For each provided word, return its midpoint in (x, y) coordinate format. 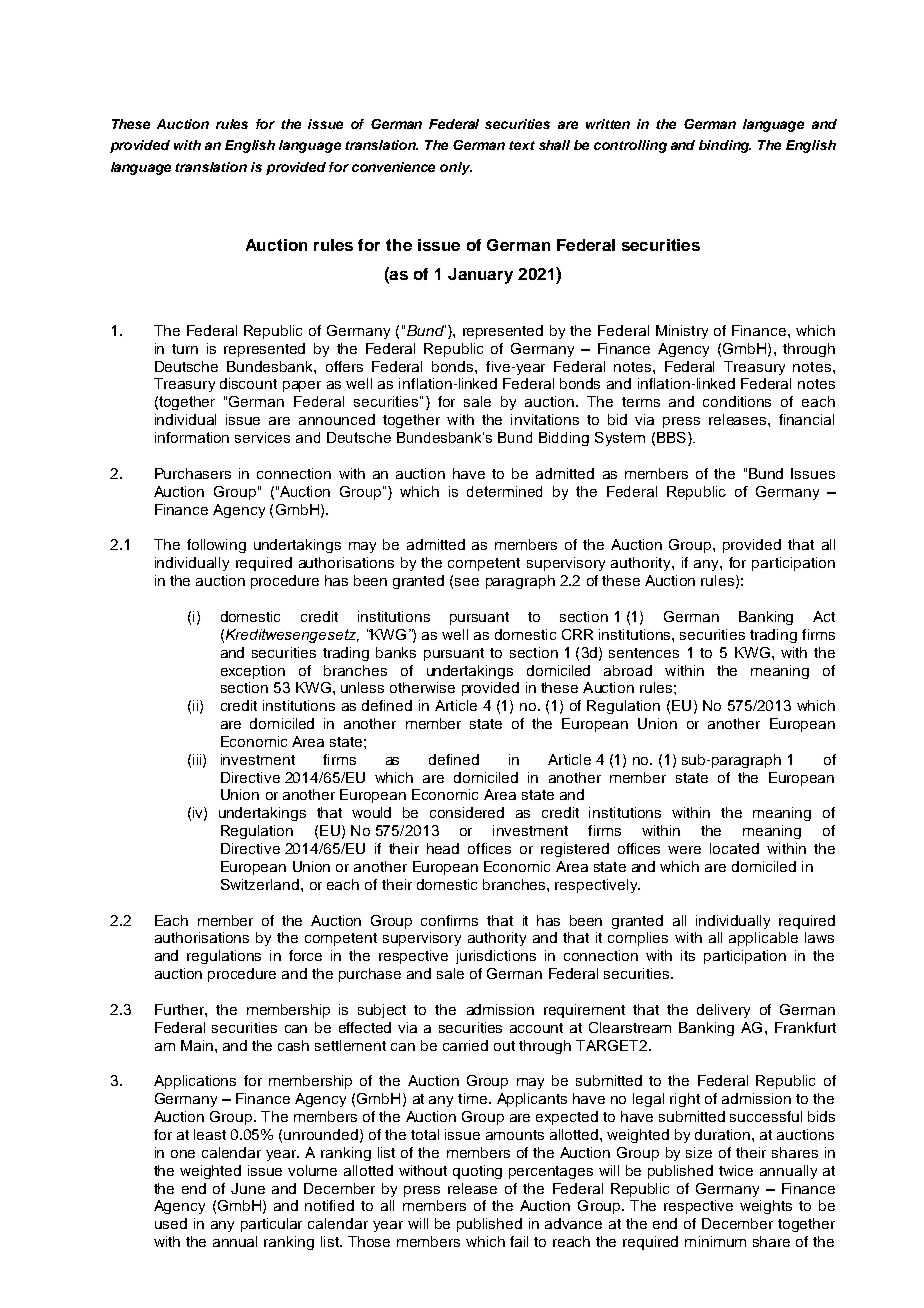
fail (519, 1241)
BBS (671, 437)
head (443, 848)
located (734, 848)
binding (725, 146)
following (216, 546)
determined (504, 491)
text (522, 145)
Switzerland (261, 884)
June (248, 1188)
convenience (393, 167)
